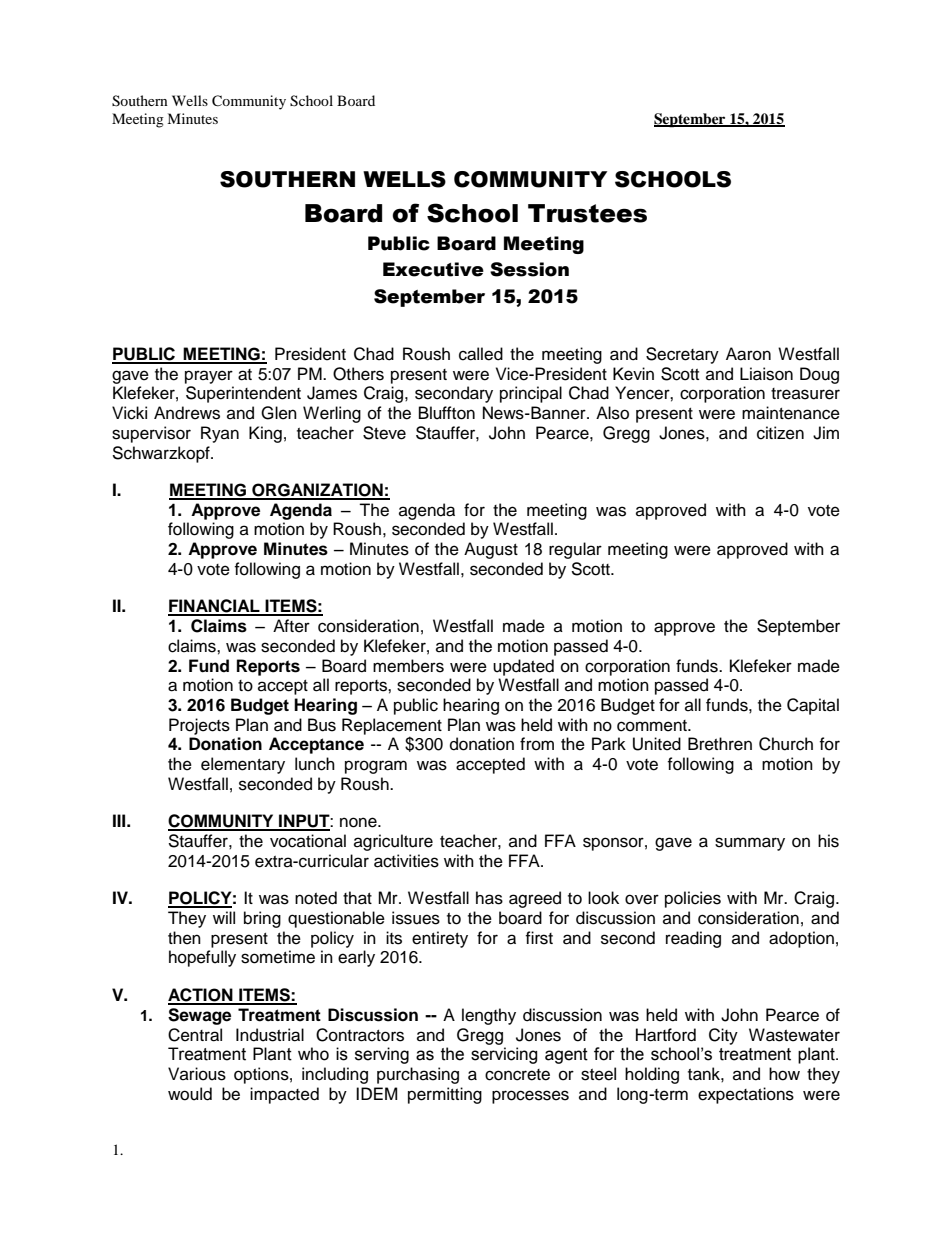 The image size is (952, 1233). What do you see at coordinates (199, 726) in the screenshot?
I see `Projects` at bounding box center [199, 726].
